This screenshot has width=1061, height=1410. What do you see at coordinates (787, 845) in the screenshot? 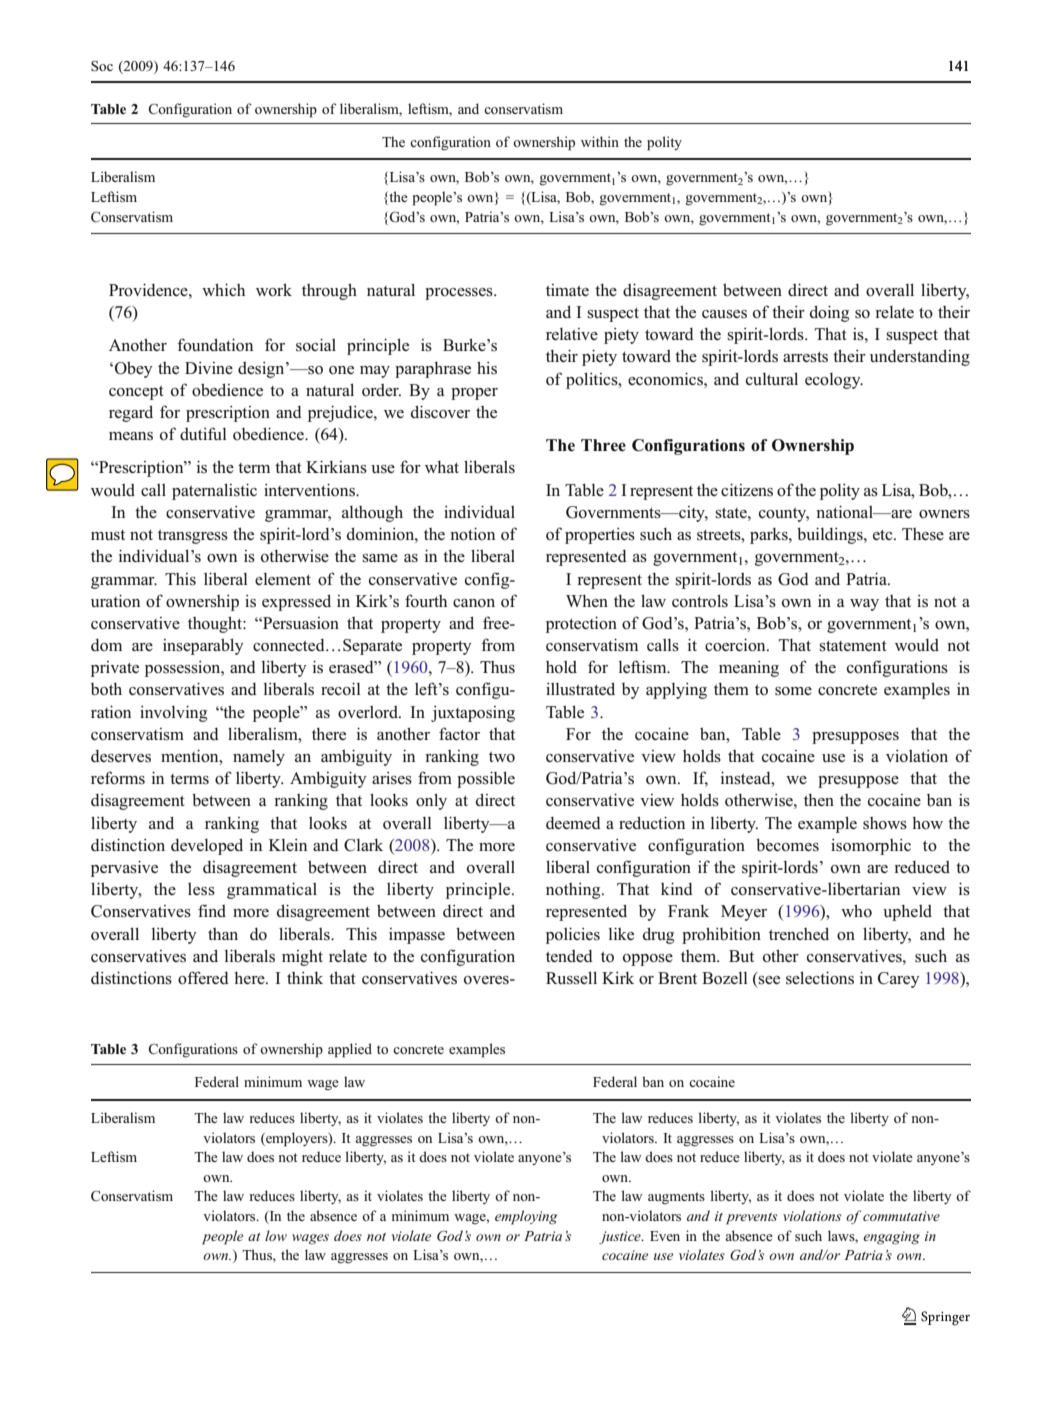
I see `becomes` at bounding box center [787, 845].
